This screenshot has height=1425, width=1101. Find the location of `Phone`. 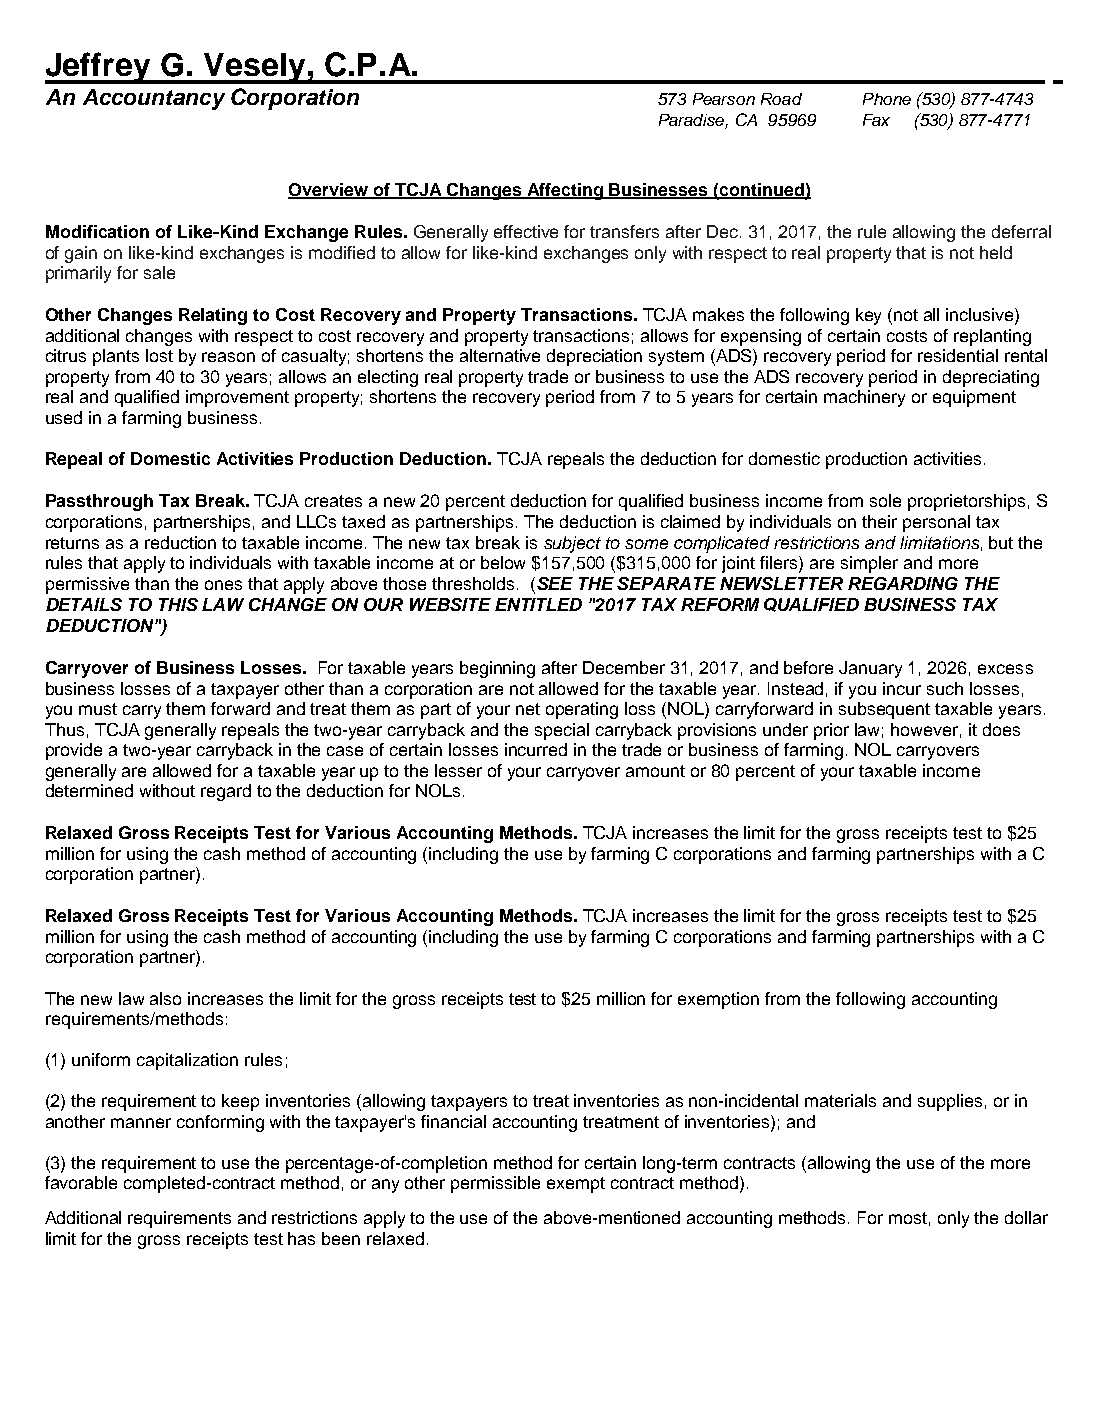

Phone is located at coordinates (887, 99).
